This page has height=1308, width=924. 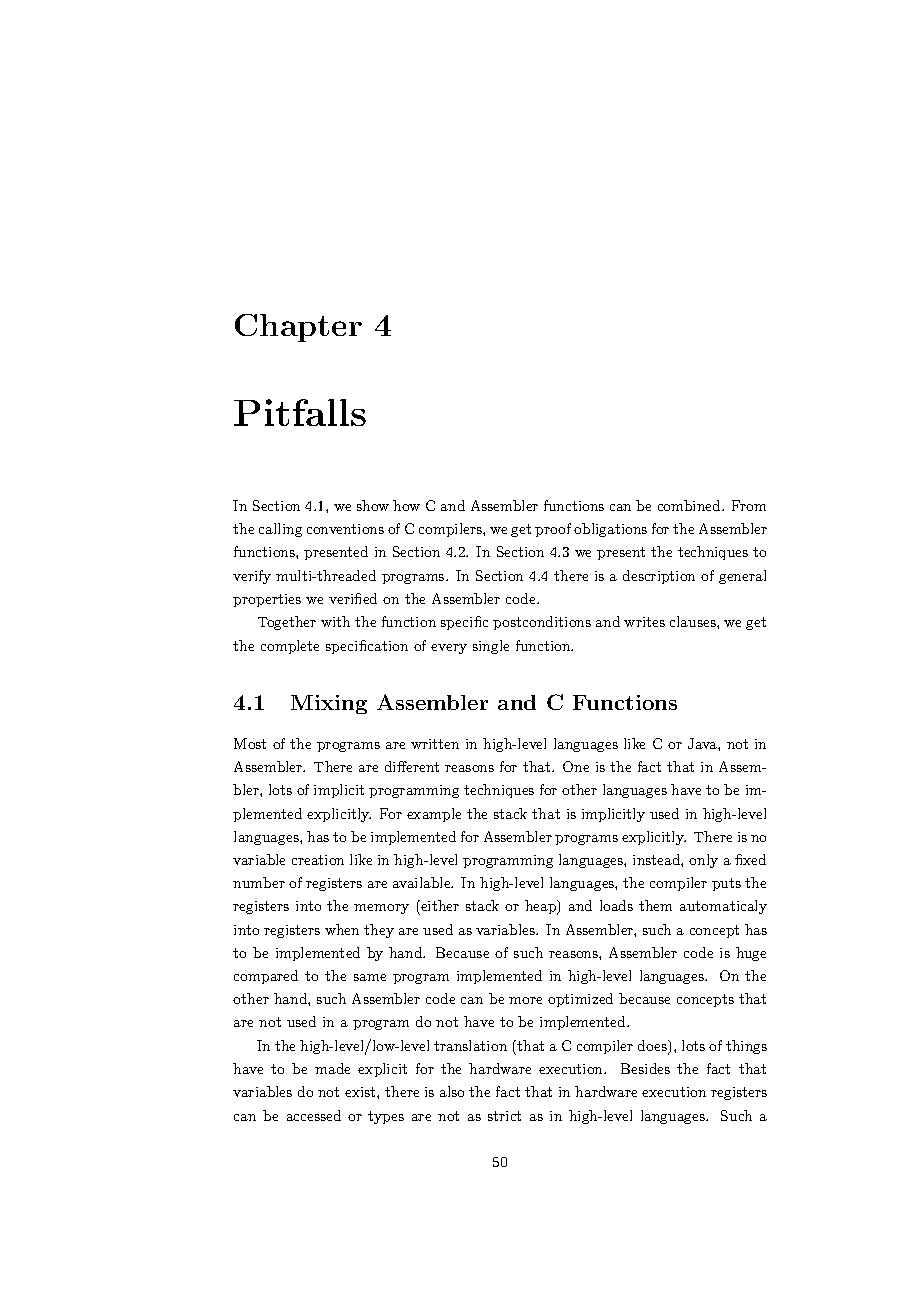 What do you see at coordinates (314, 1115) in the page?
I see `accessed` at bounding box center [314, 1115].
